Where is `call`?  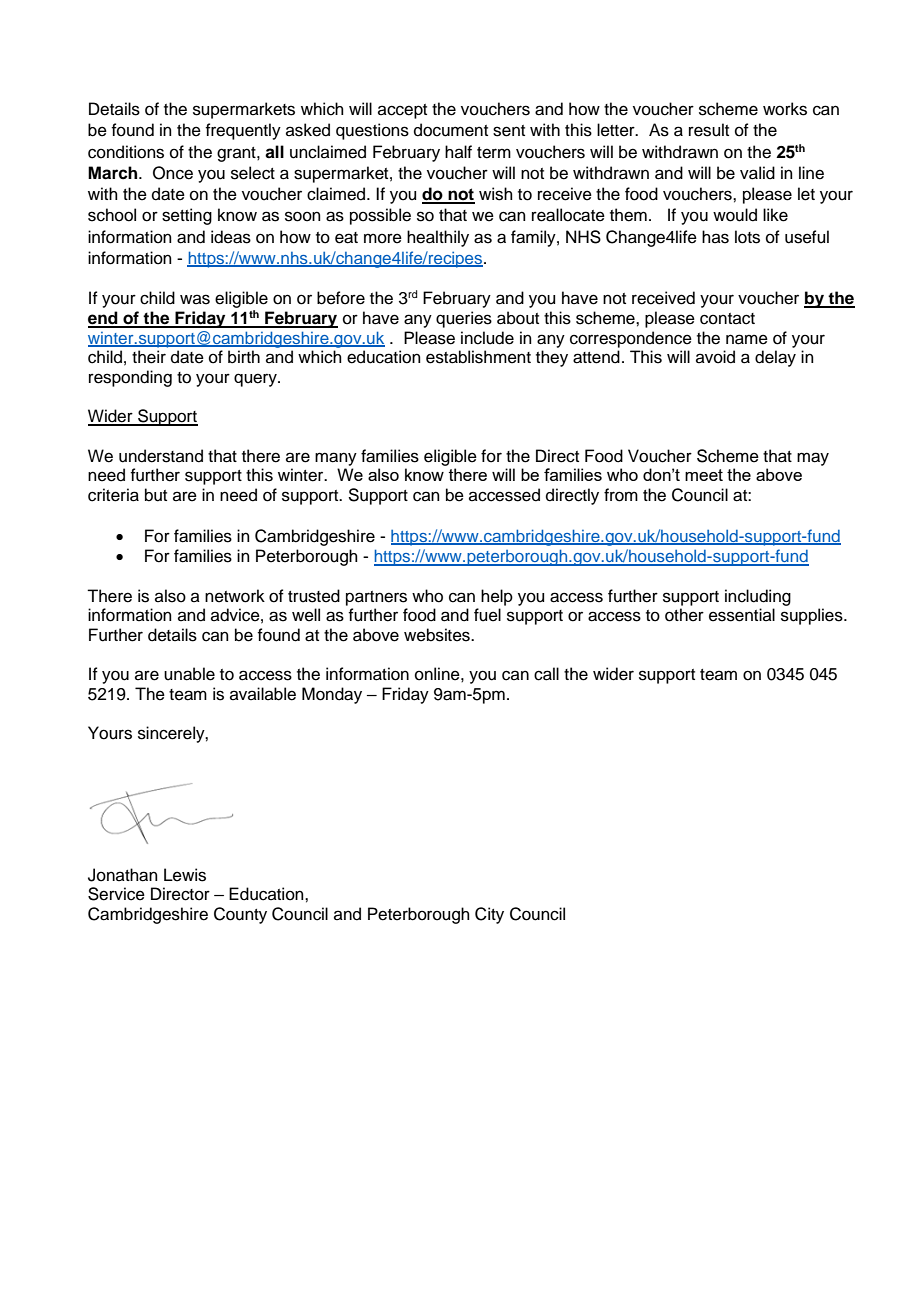 call is located at coordinates (546, 674).
